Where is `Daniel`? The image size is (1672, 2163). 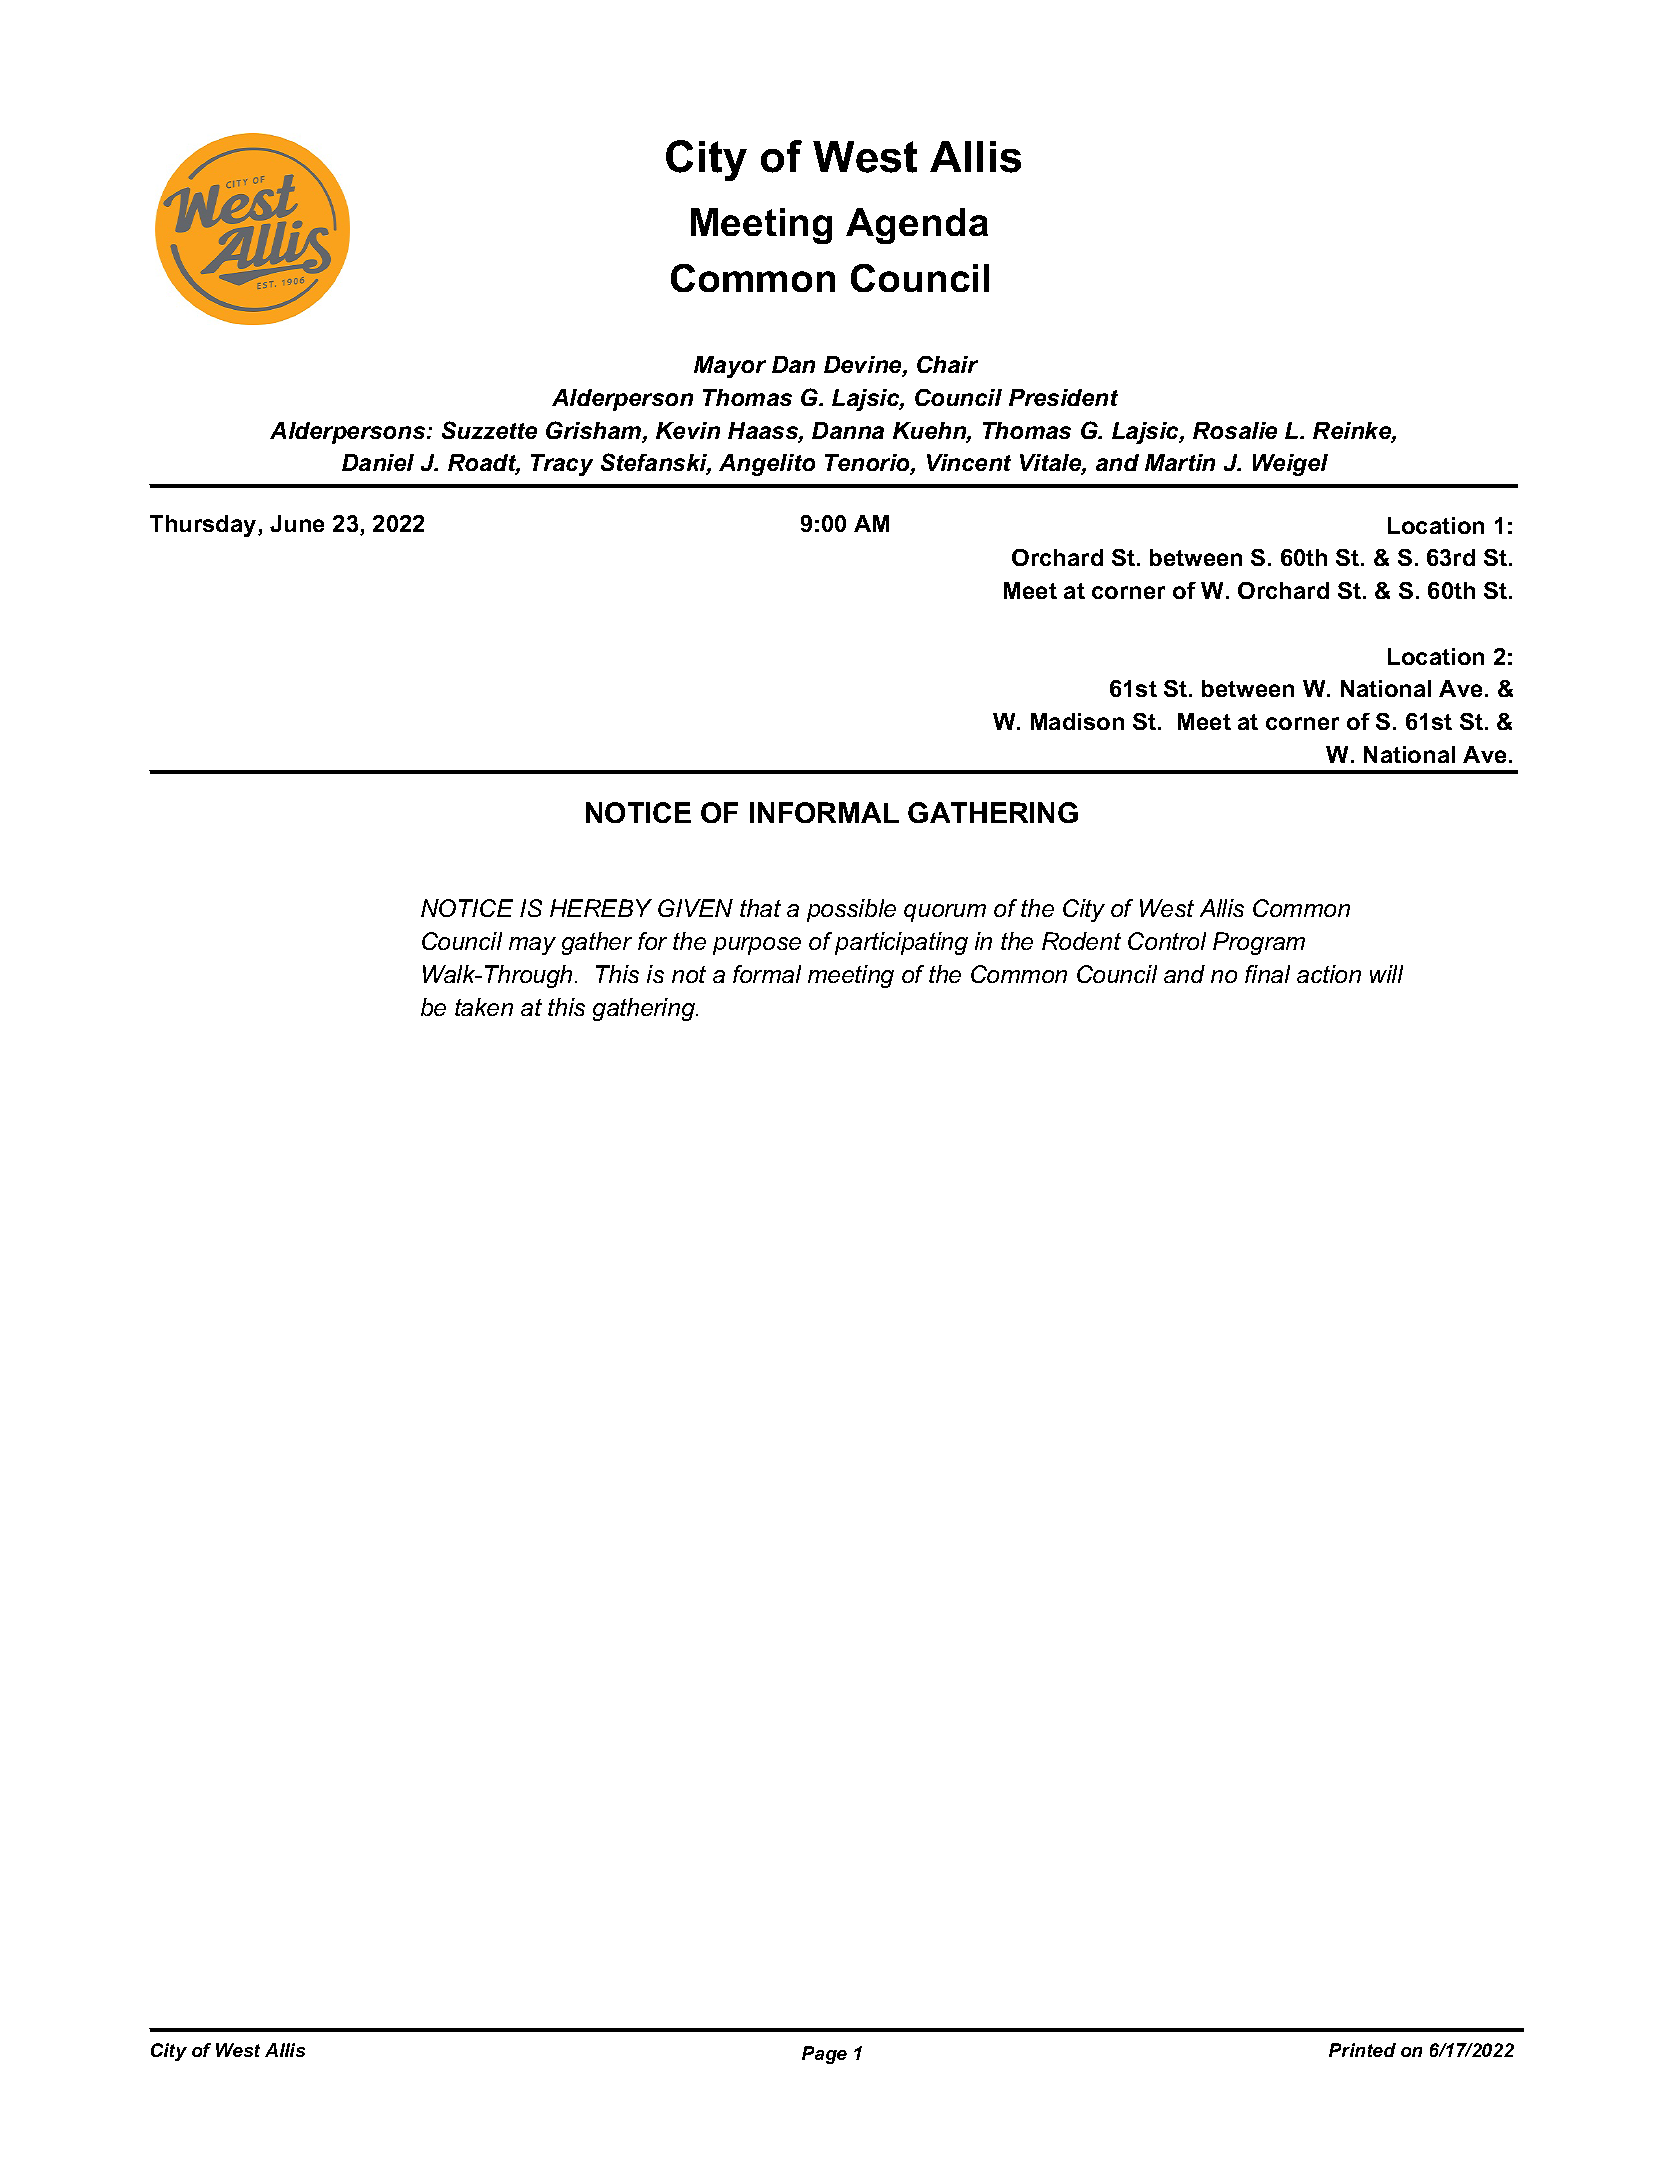
Daniel is located at coordinates (378, 462).
